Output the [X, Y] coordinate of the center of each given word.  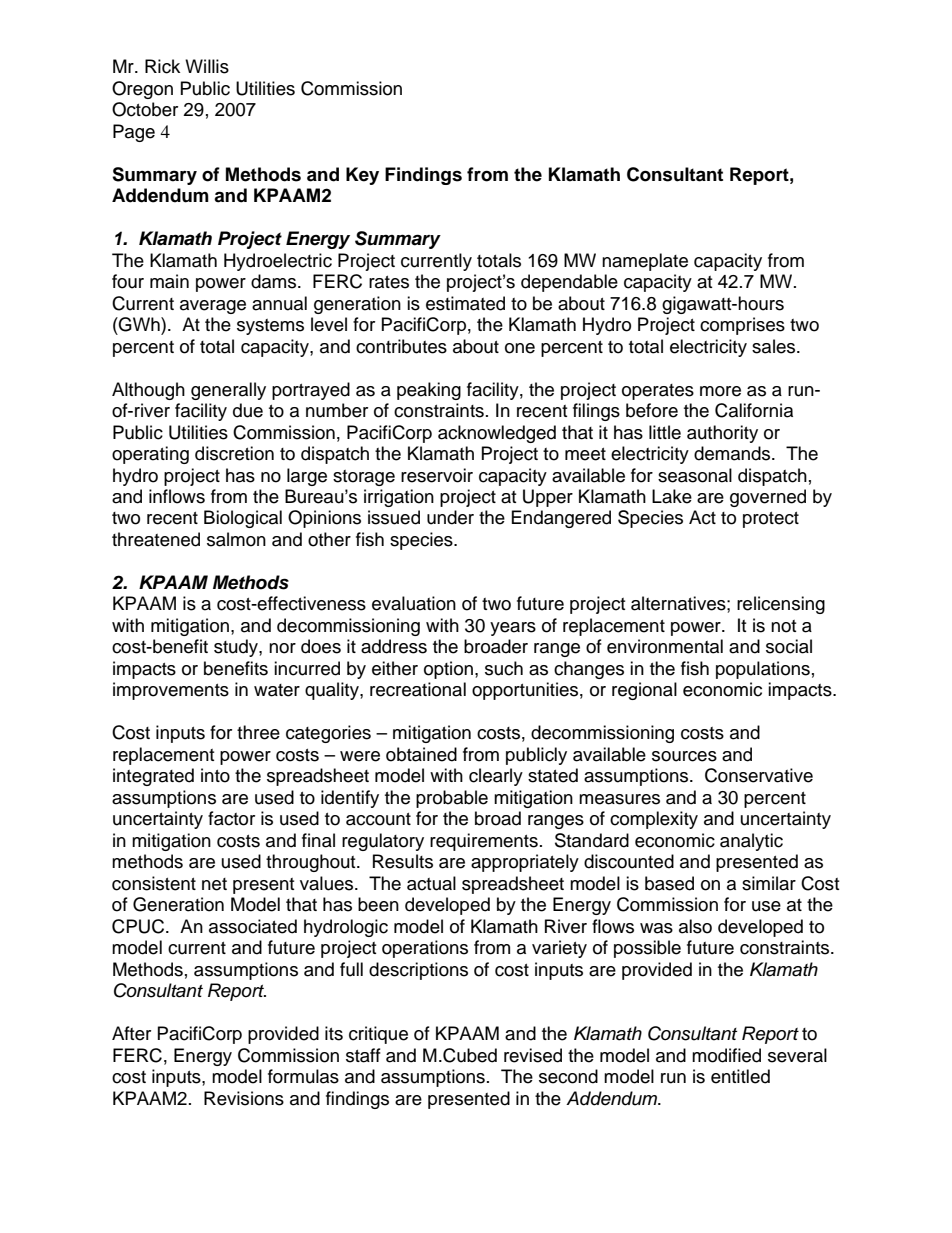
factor [231, 818]
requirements [484, 842]
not [783, 626]
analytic [751, 842]
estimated [465, 303]
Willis [207, 66]
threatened [156, 539]
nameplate [645, 262]
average [213, 307]
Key [362, 176]
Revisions [244, 1098]
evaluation [414, 603]
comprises [742, 326]
